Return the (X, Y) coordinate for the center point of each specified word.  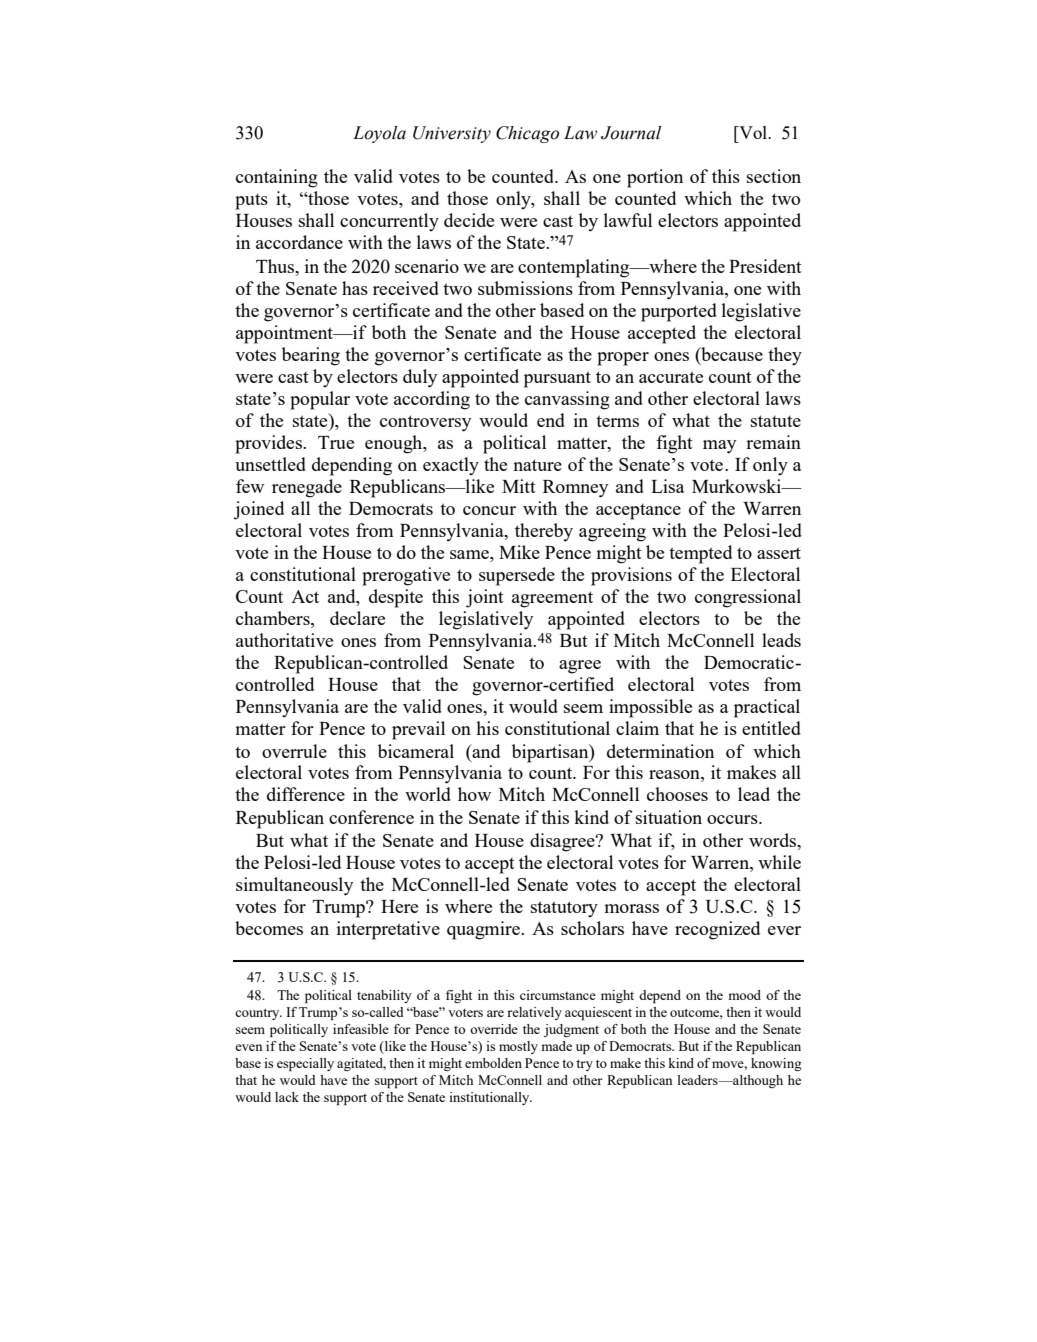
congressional (748, 598)
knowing (776, 1064)
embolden (493, 1063)
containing (277, 178)
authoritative (284, 640)
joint (485, 598)
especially (305, 1064)
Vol (753, 132)
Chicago (527, 134)
